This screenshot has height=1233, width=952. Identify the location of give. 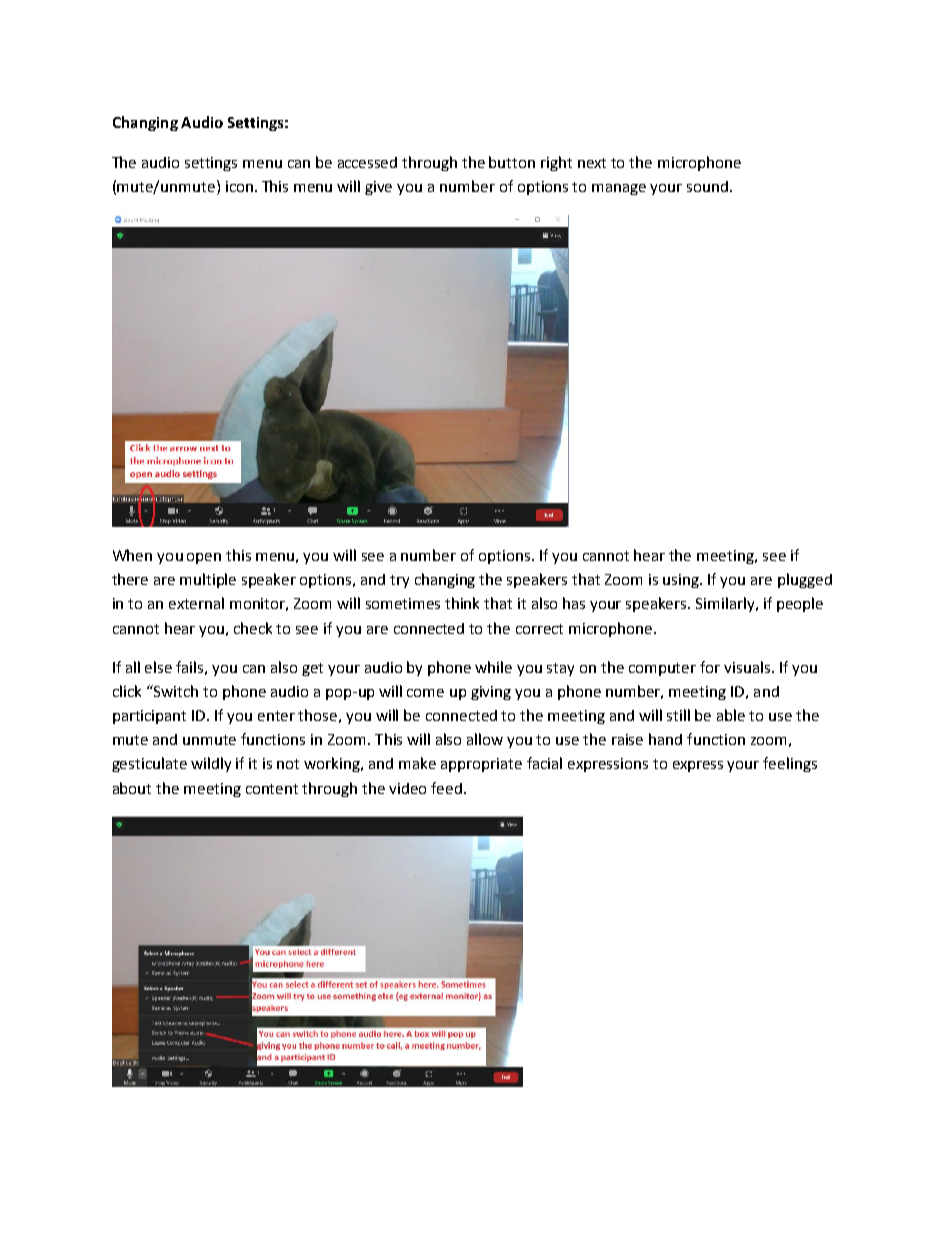
(378, 188).
